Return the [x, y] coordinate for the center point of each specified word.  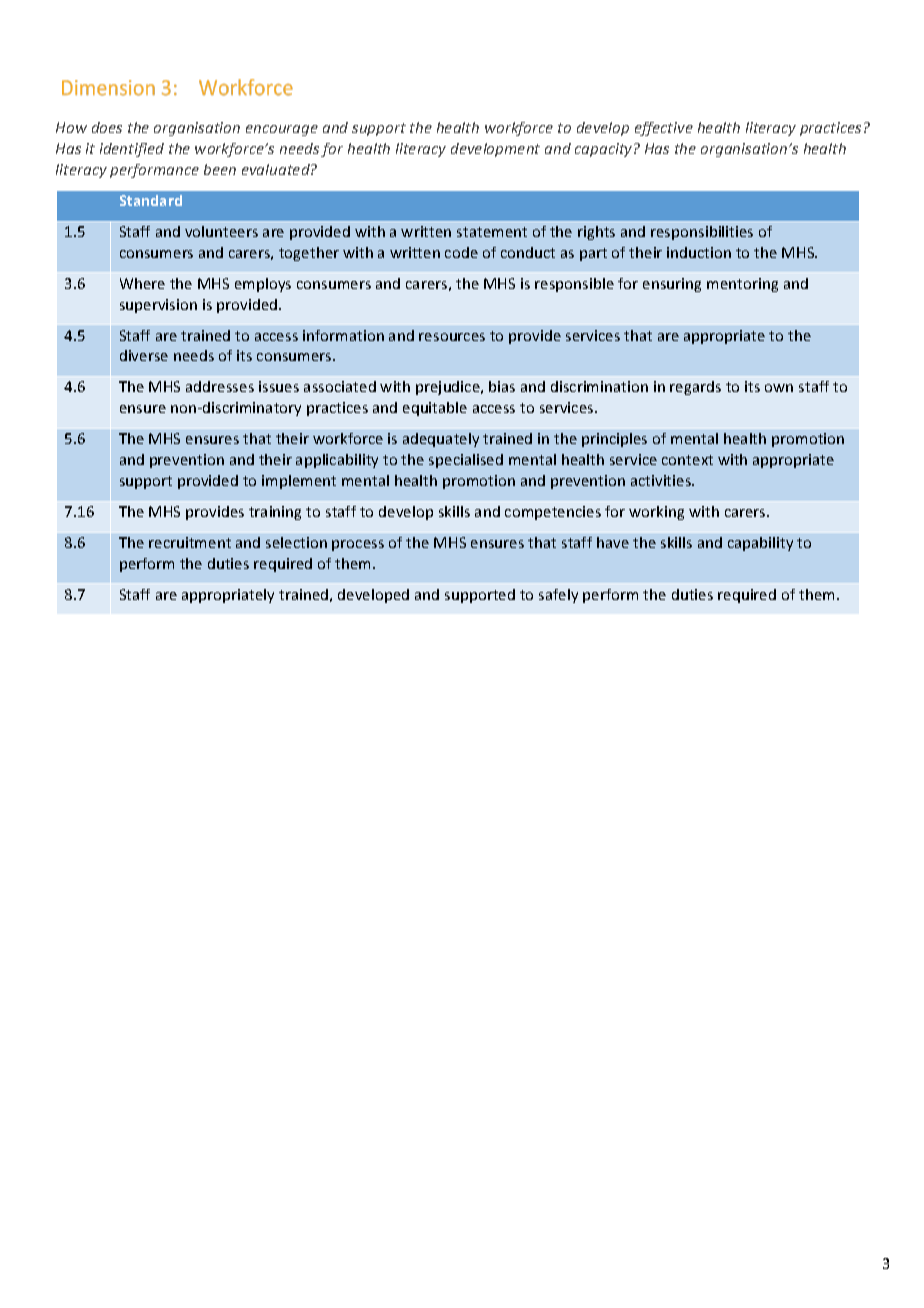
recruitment [190, 542]
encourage [282, 130]
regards [695, 388]
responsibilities [702, 233]
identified [132, 150]
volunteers [221, 231]
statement [492, 232]
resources [452, 337]
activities [662, 480]
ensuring [672, 285]
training [275, 513]
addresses [220, 386]
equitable [435, 409]
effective [664, 129]
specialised [466, 461]
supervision [158, 306]
